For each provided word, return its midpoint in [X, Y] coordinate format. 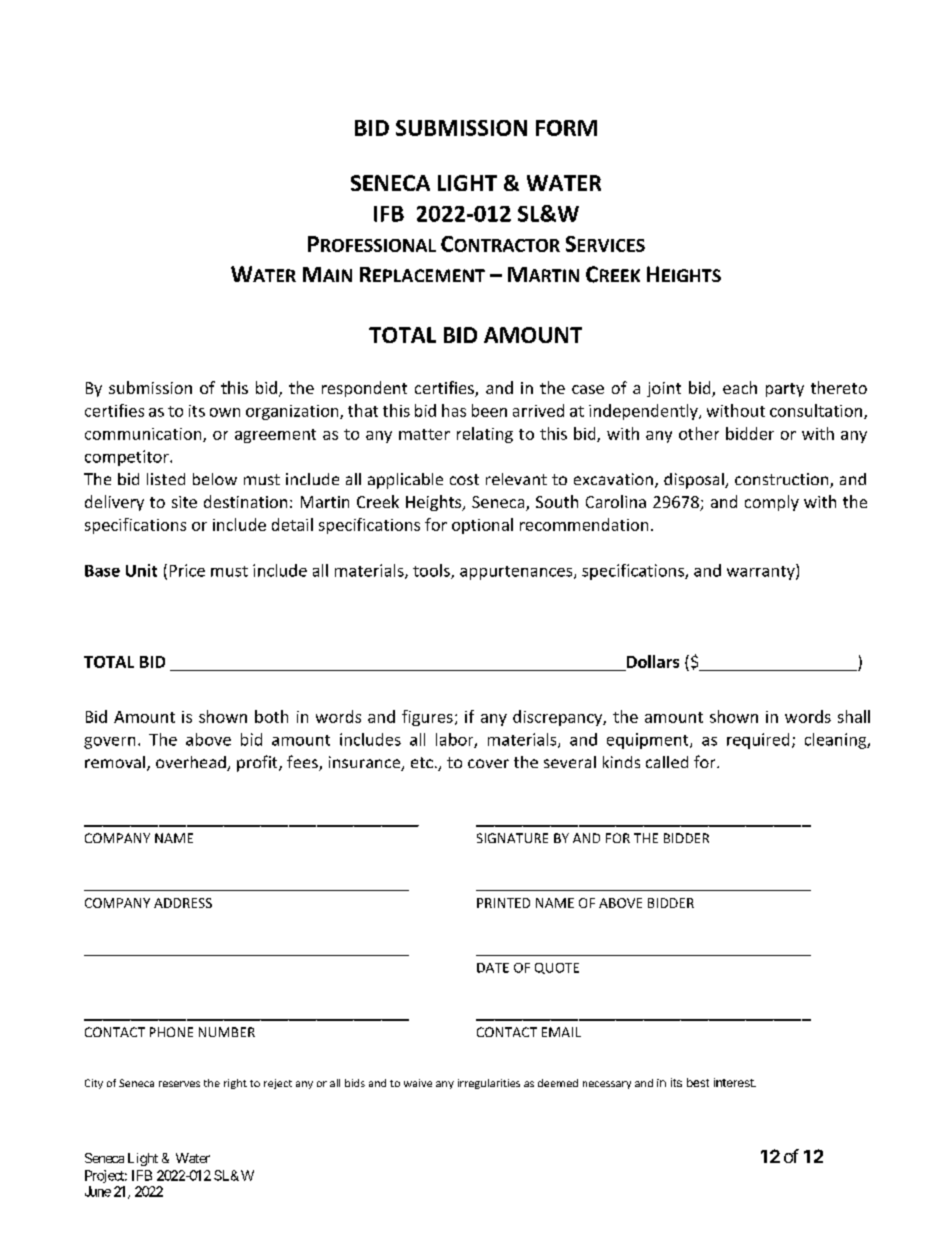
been [489, 410]
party [785, 390]
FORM [566, 128]
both [271, 716]
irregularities [489, 1084]
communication [144, 435]
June [98, 1191]
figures [427, 718]
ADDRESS [183, 903]
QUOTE [557, 968]
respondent [364, 389]
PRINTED [503, 903]
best [698, 1082]
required [758, 741]
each [740, 387]
